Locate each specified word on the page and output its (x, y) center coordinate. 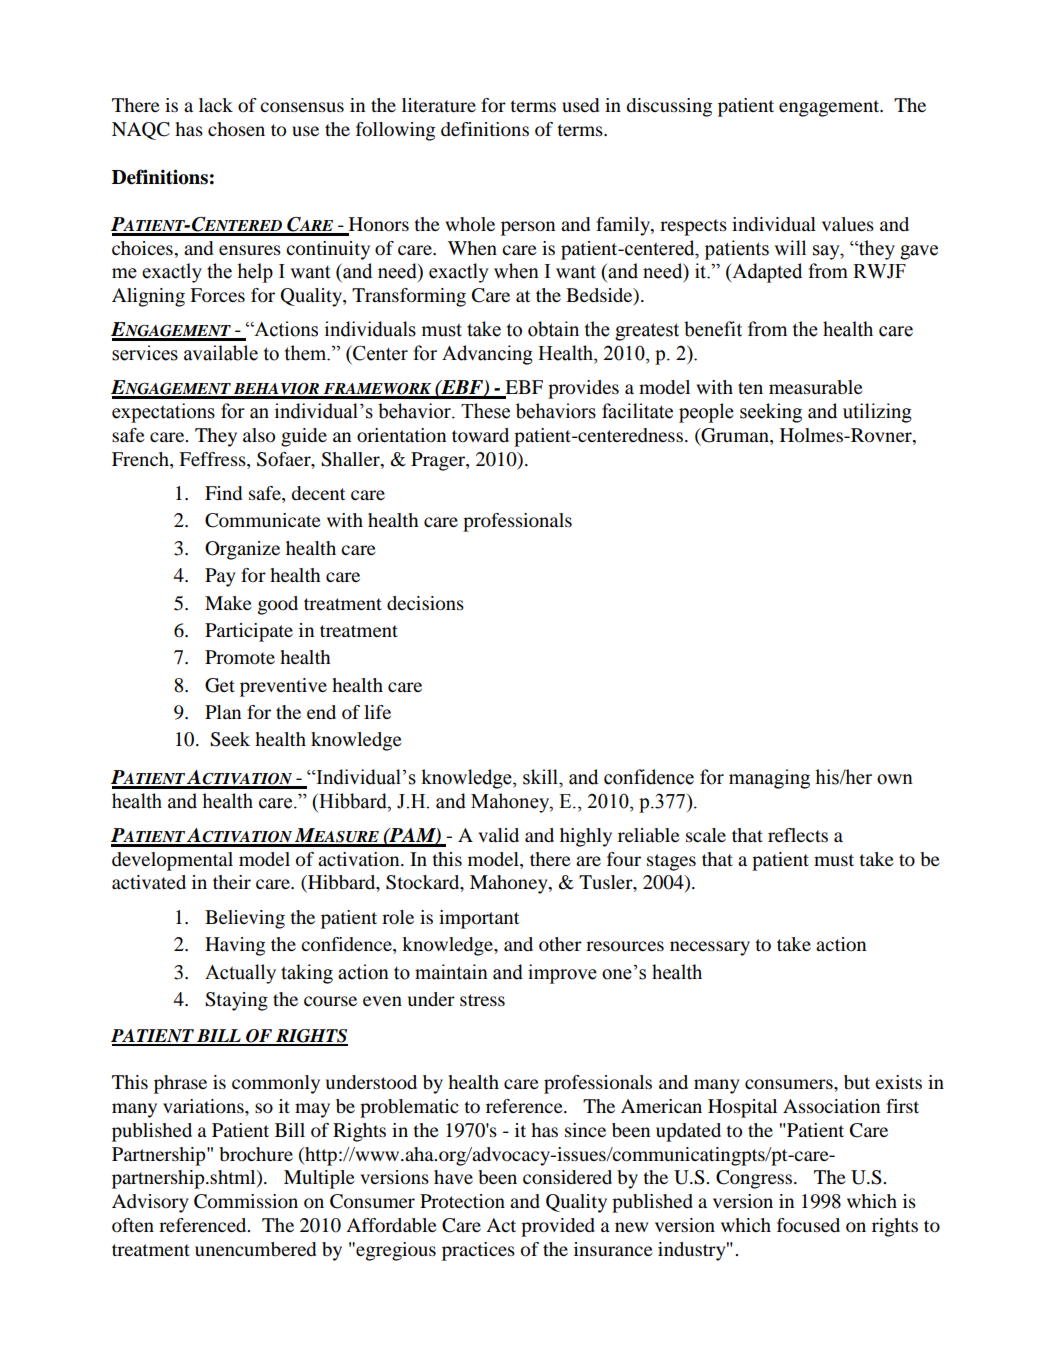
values (848, 224)
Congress (755, 1179)
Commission (246, 1201)
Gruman (735, 436)
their (232, 882)
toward (480, 435)
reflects (798, 835)
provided (558, 1227)
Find (223, 493)
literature (439, 105)
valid (498, 835)
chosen (236, 129)
